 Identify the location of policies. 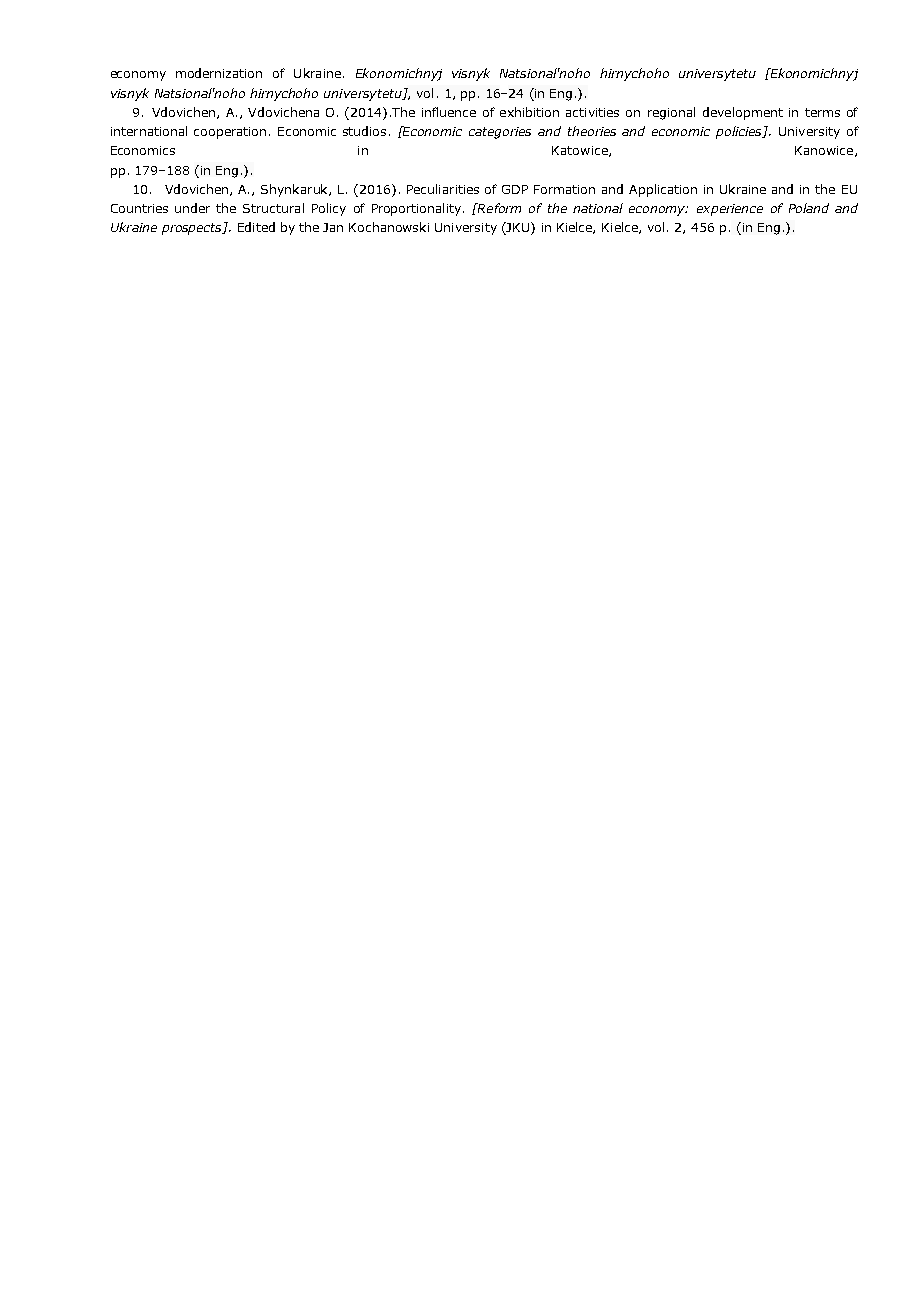
(740, 132).
